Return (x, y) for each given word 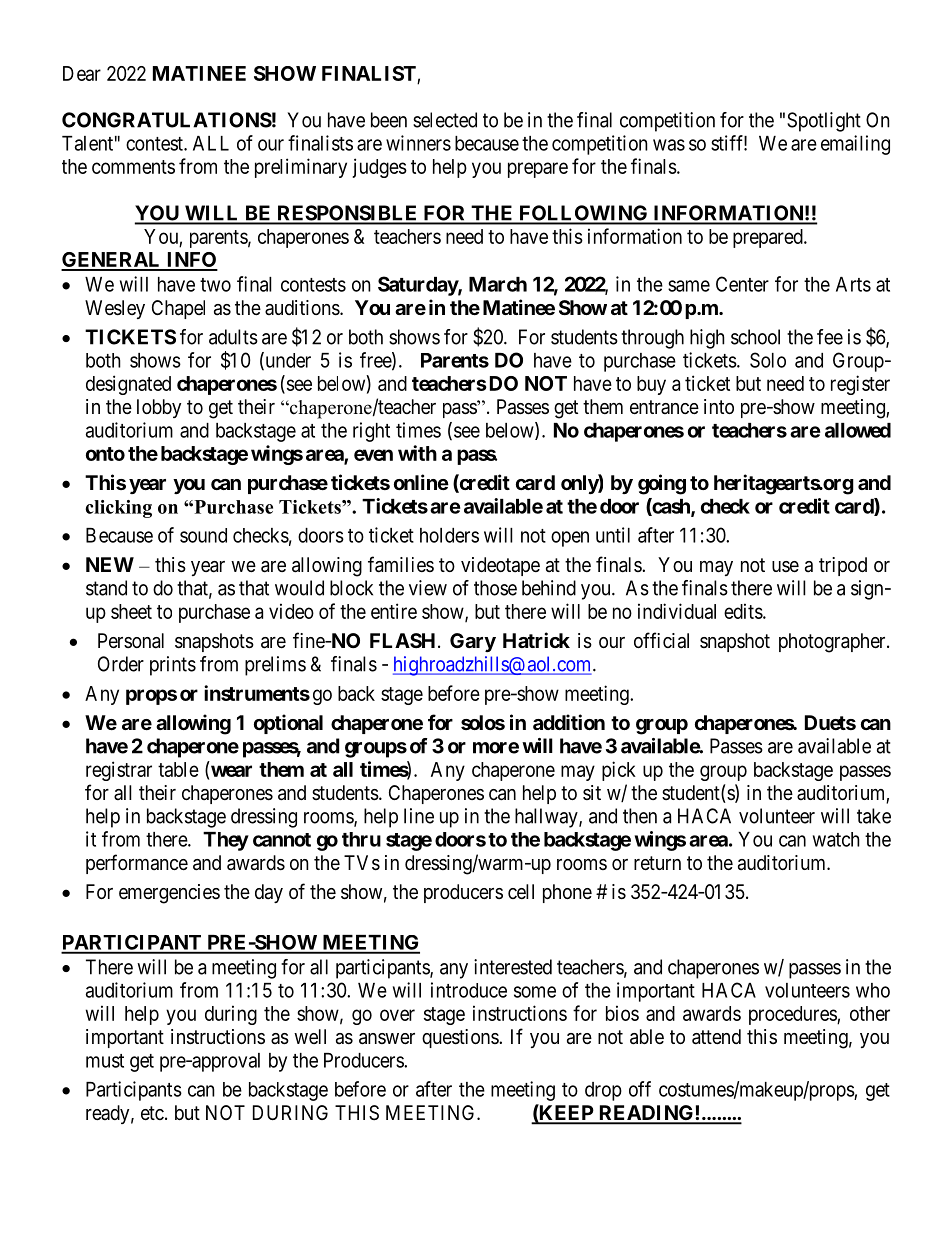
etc (152, 1113)
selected (445, 120)
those (495, 588)
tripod (843, 566)
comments (133, 167)
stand (106, 588)
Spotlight (824, 122)
